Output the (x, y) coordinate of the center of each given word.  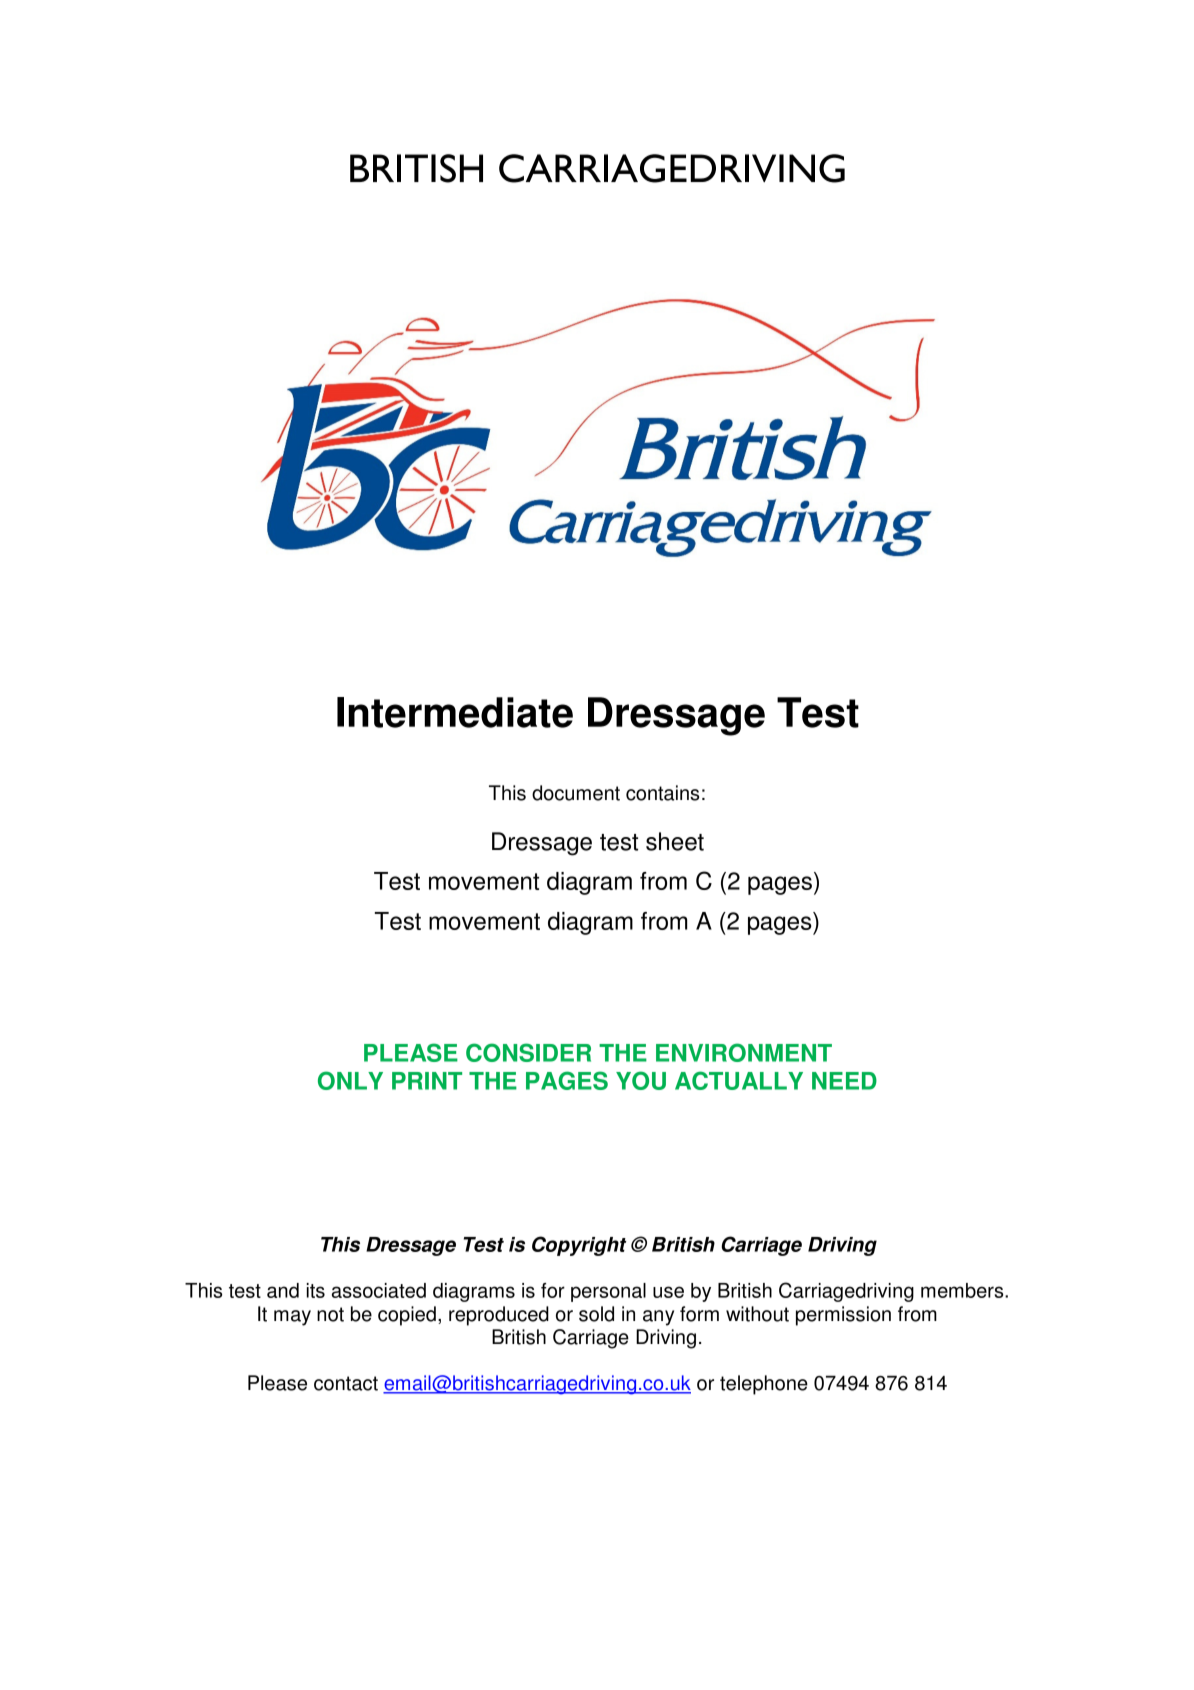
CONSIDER (528, 1052)
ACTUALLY (739, 1080)
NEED (844, 1081)
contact (346, 1383)
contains (662, 793)
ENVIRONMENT (744, 1052)
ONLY (350, 1080)
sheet (675, 841)
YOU (641, 1080)
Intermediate (455, 712)
